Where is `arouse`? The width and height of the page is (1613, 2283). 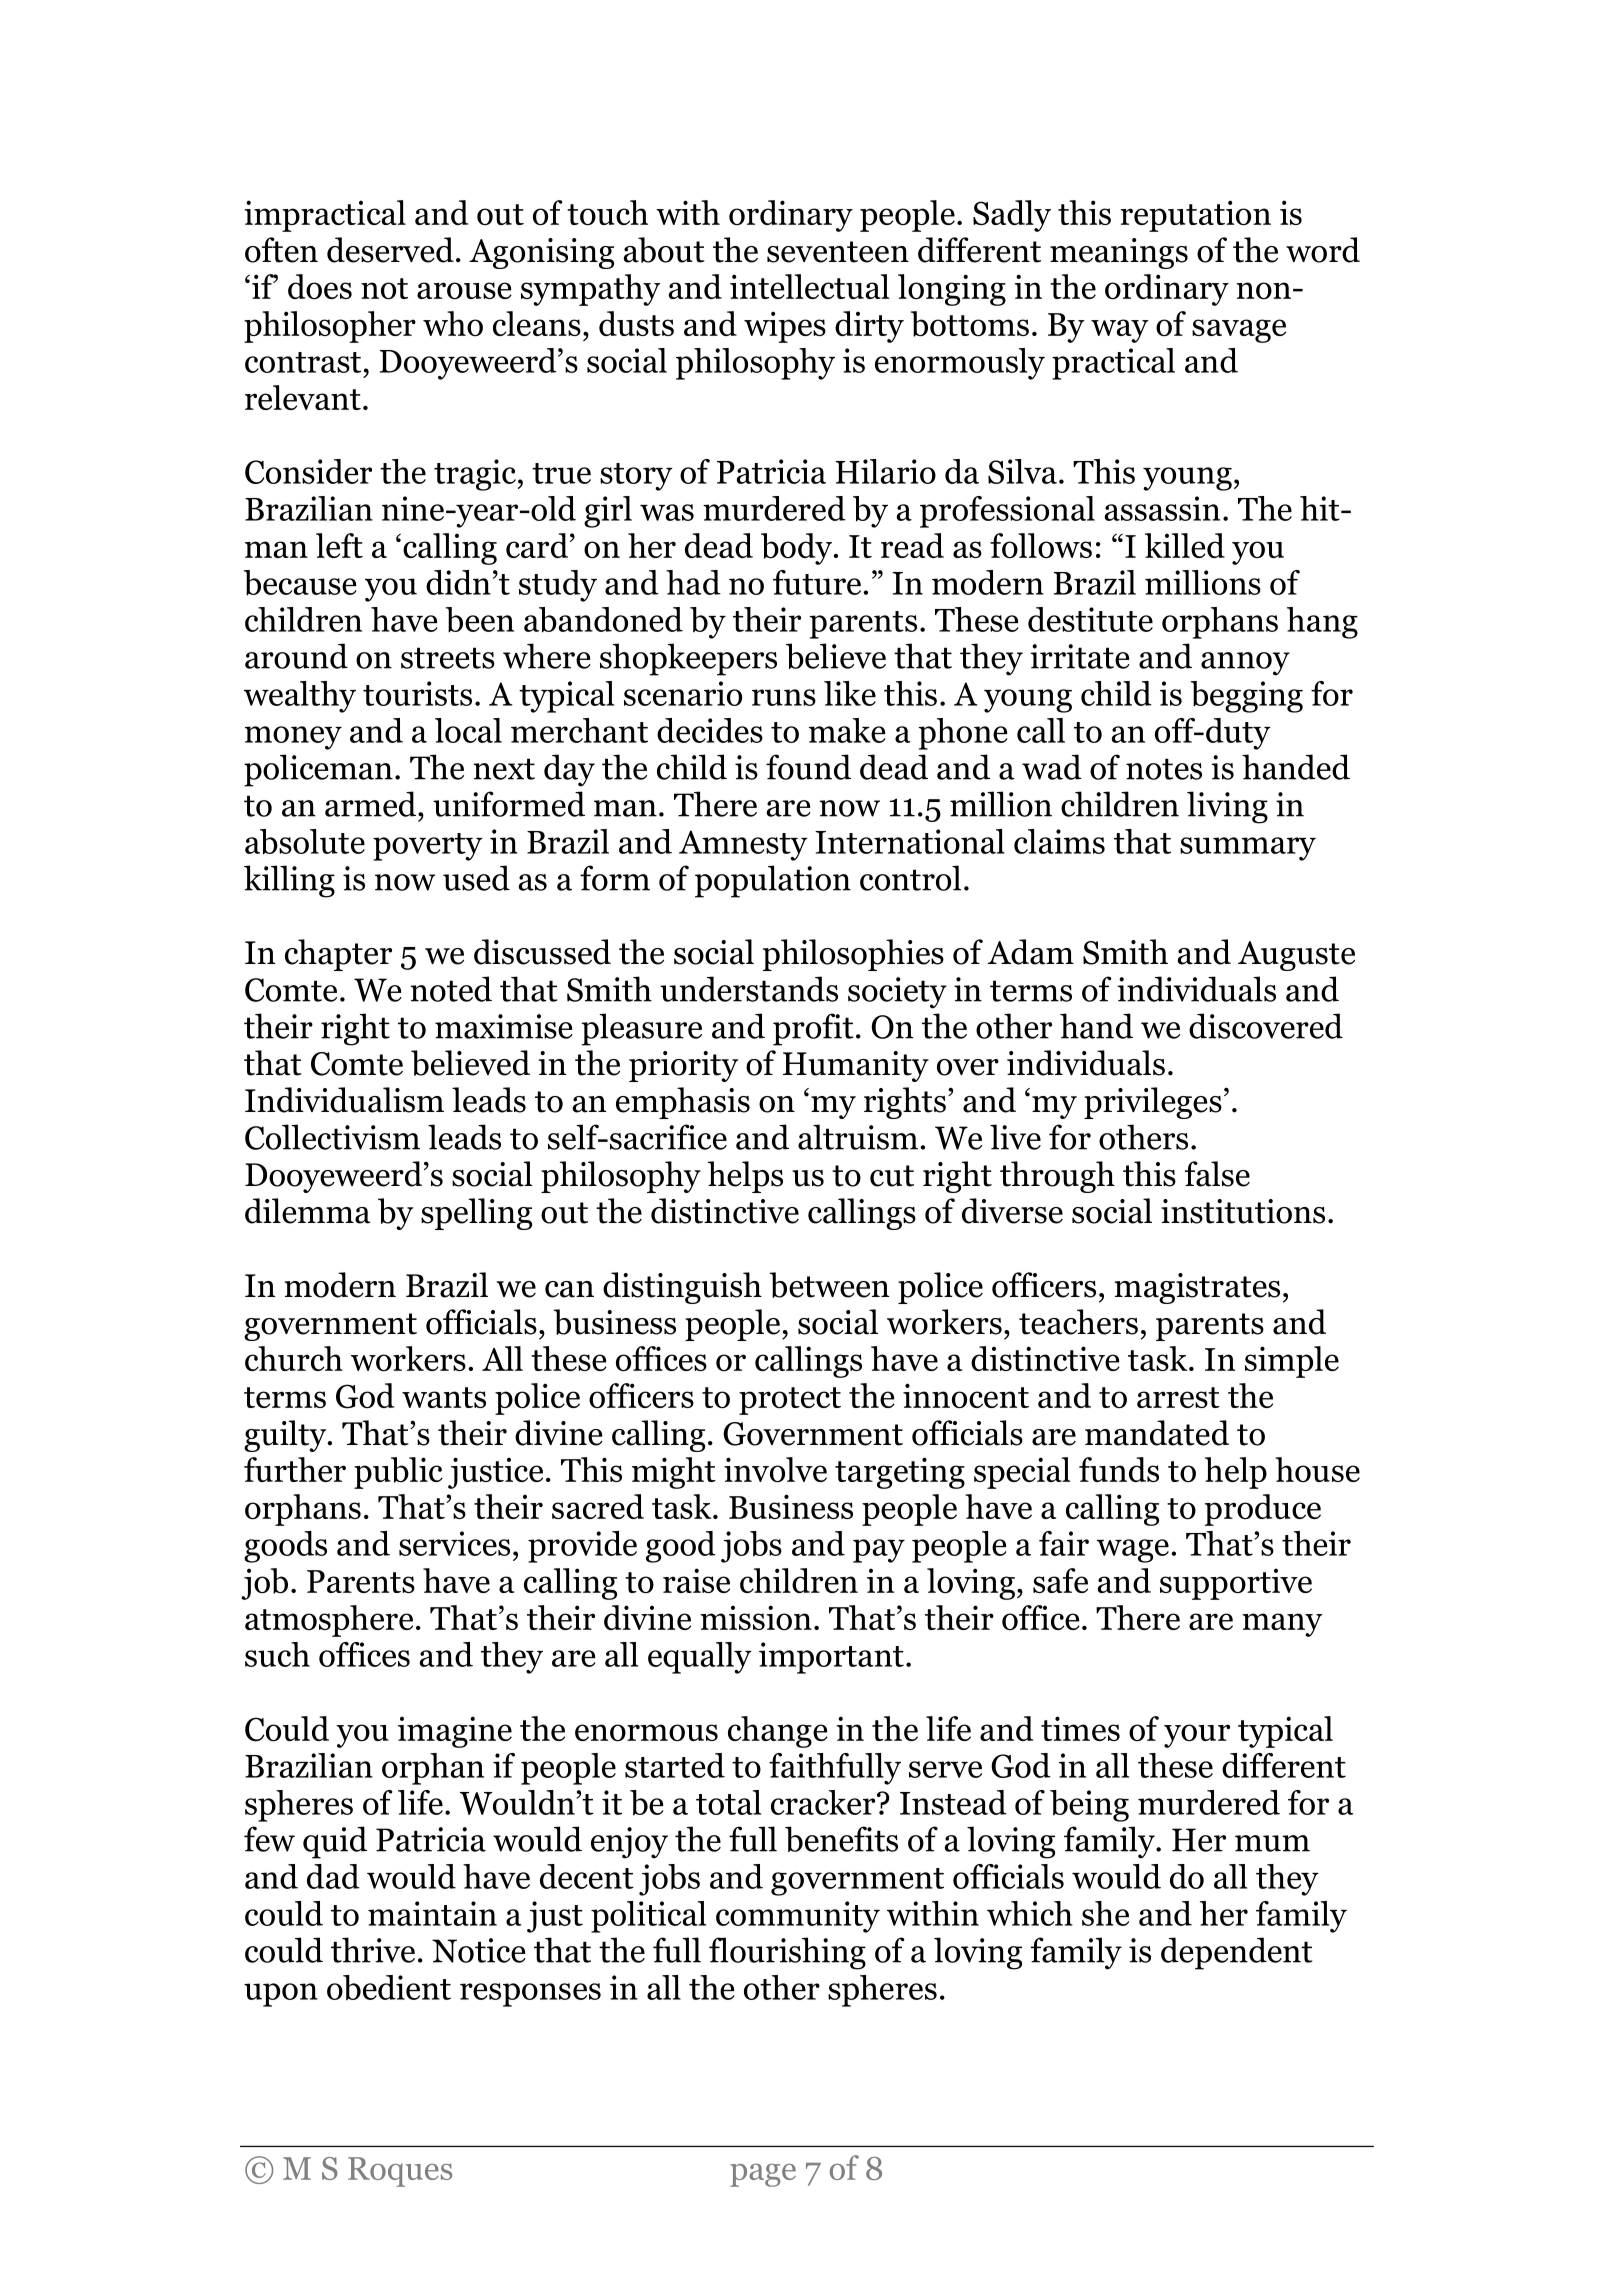 arouse is located at coordinates (464, 291).
